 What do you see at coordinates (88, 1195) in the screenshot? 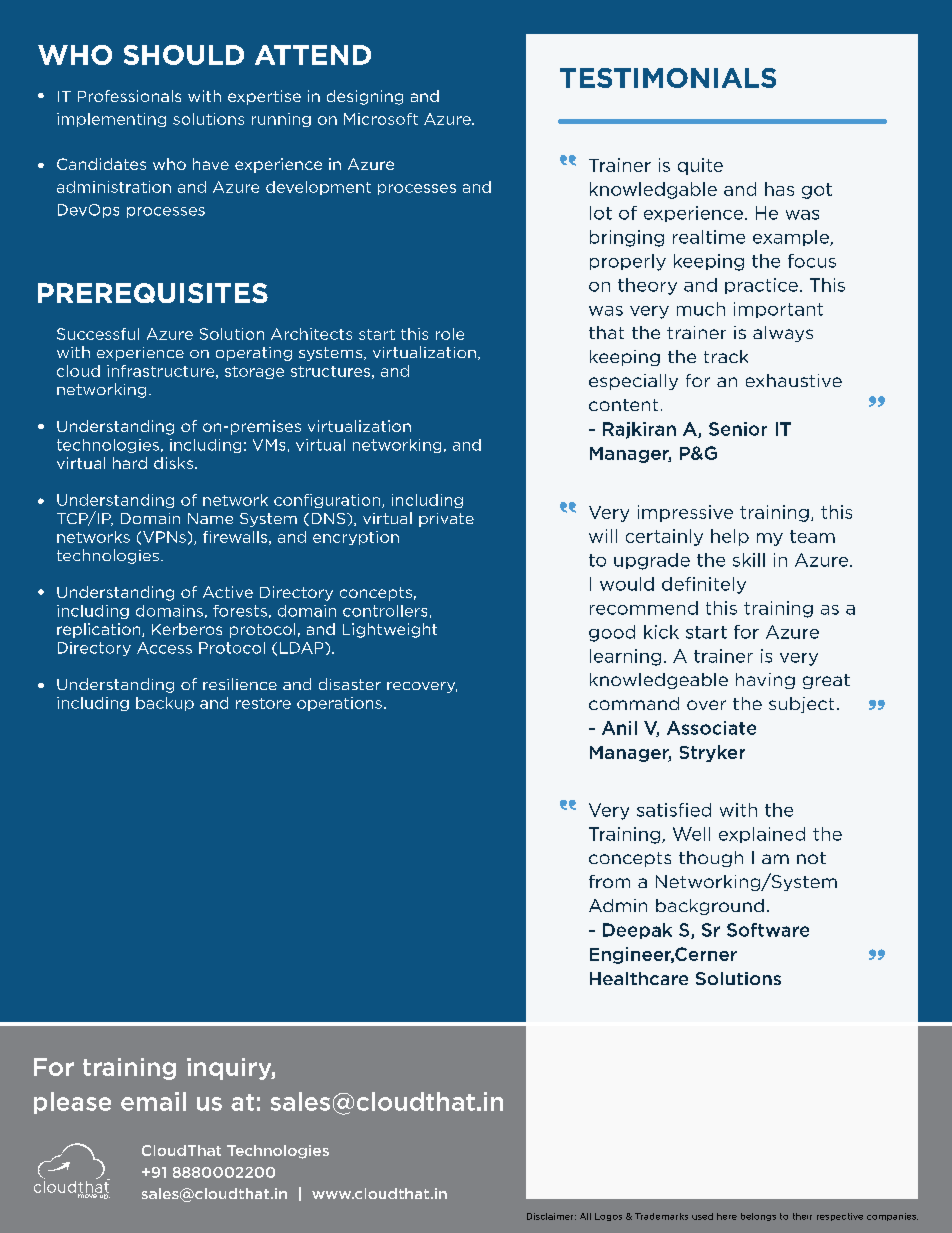
I see `move` at bounding box center [88, 1195].
